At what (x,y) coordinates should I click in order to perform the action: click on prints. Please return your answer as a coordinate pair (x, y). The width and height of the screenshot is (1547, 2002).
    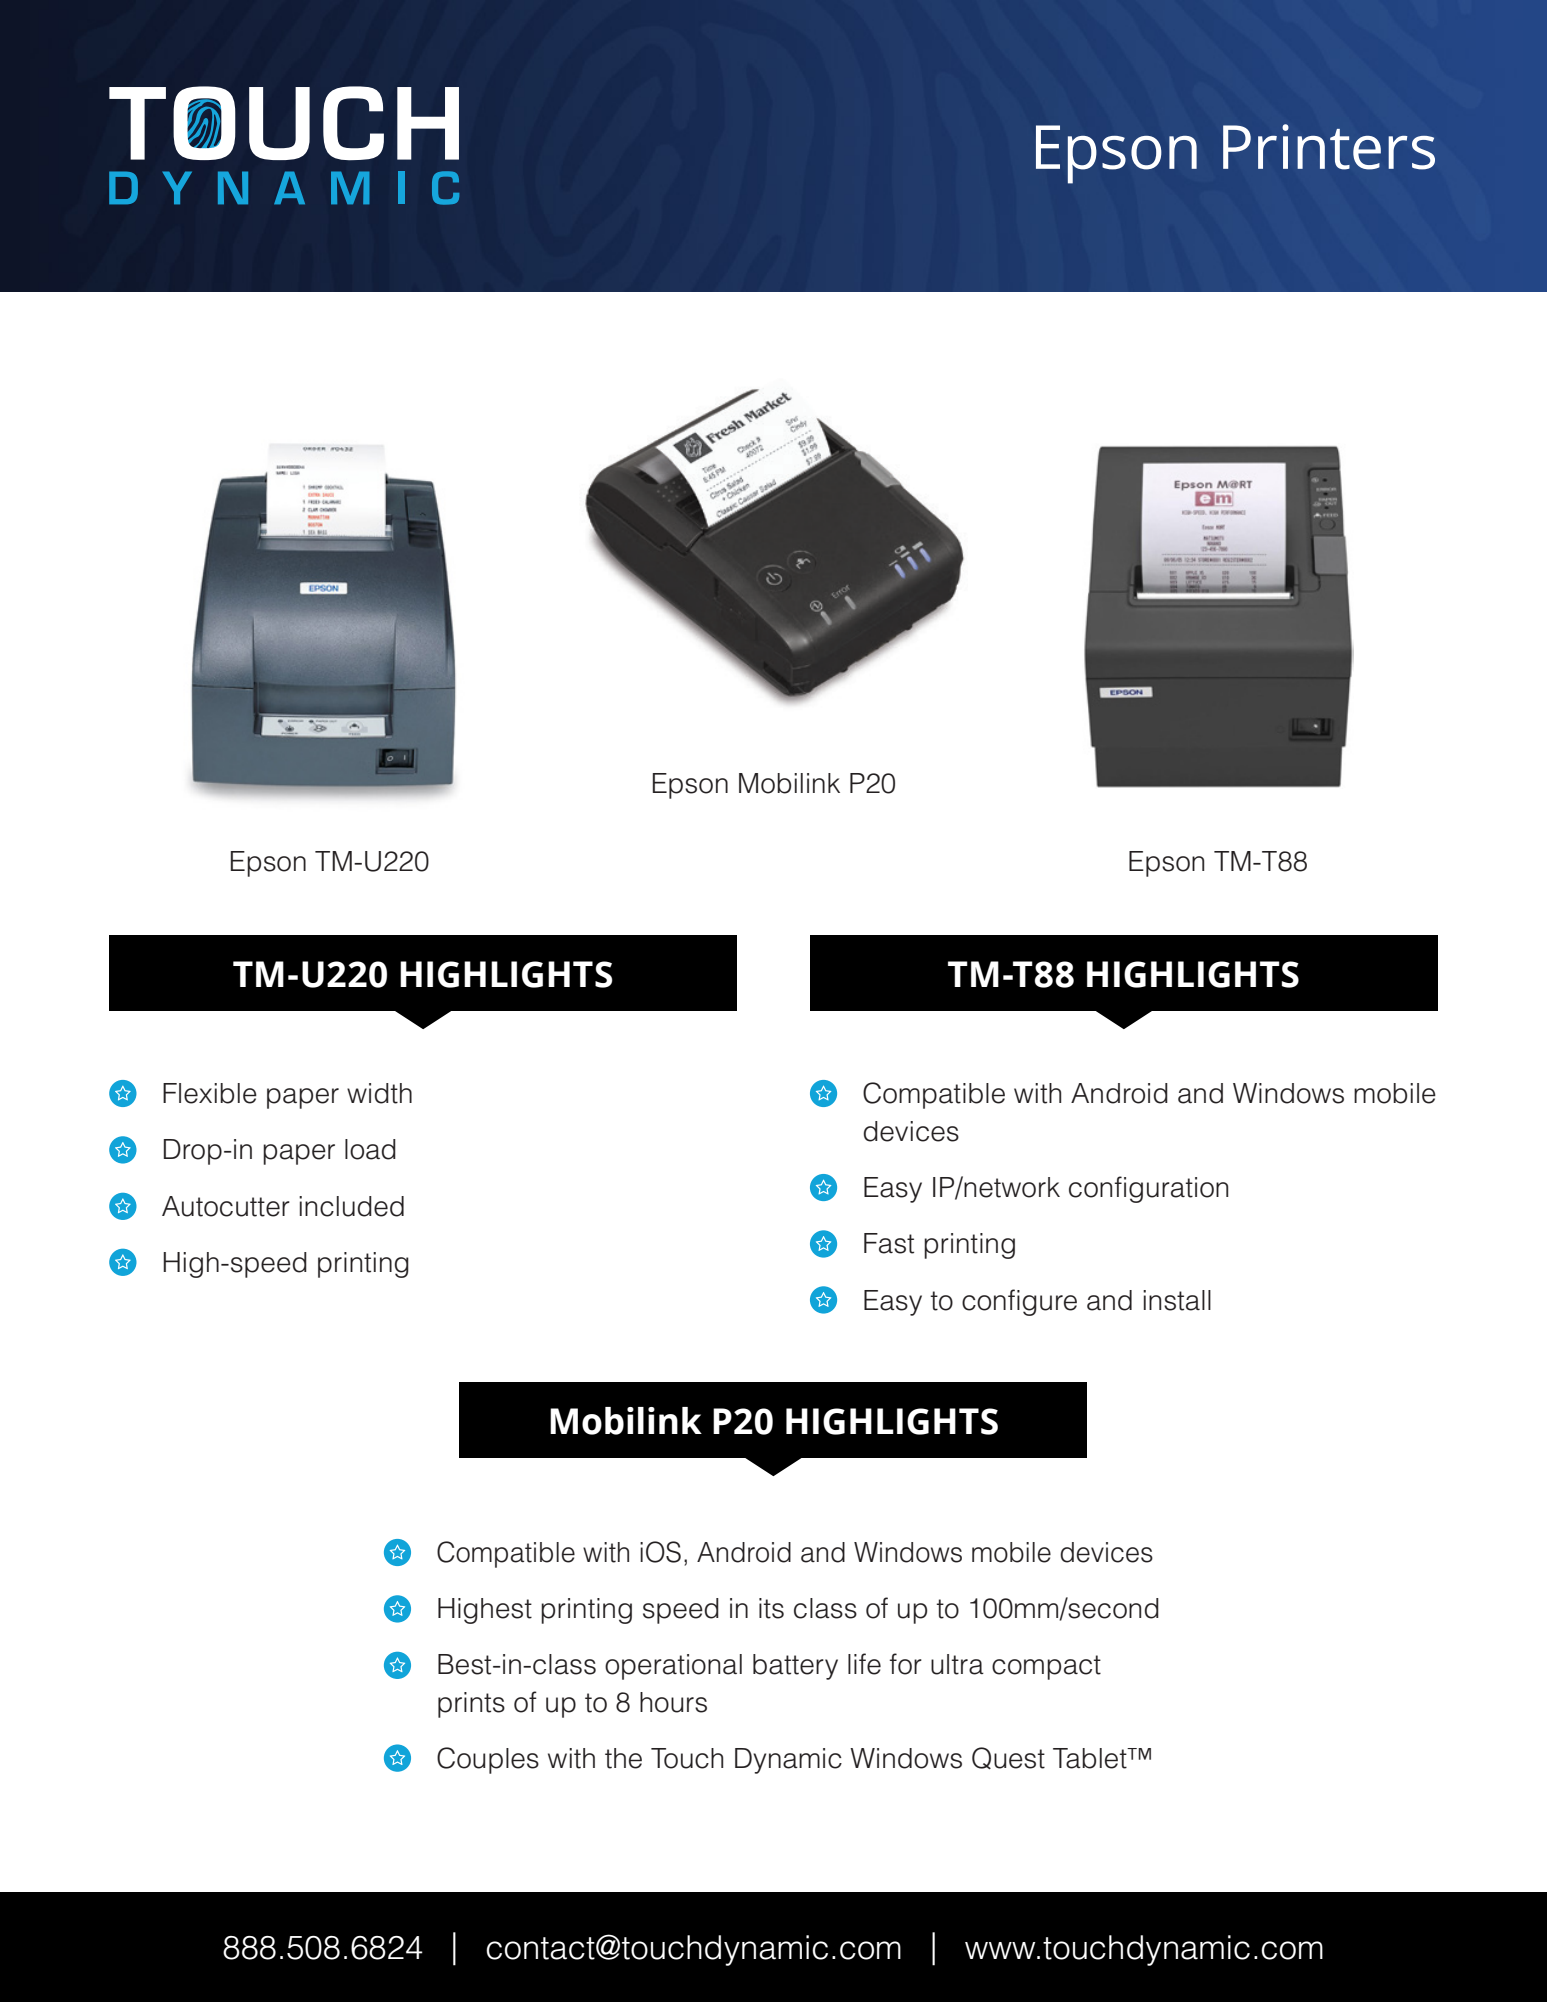
    Looking at the image, I should click on (471, 1705).
